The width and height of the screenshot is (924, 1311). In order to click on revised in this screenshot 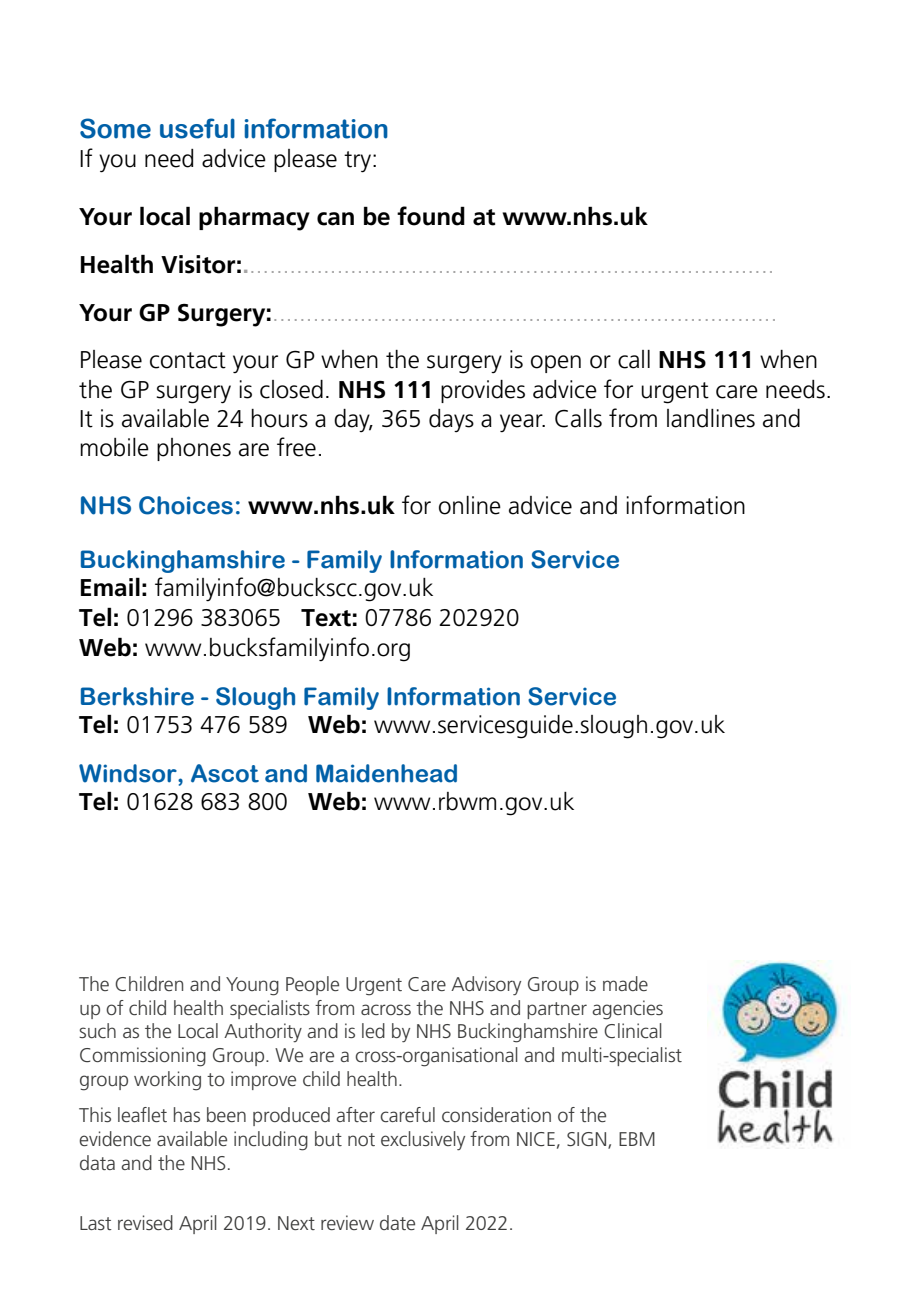, I will do `click(145, 1222)`.
